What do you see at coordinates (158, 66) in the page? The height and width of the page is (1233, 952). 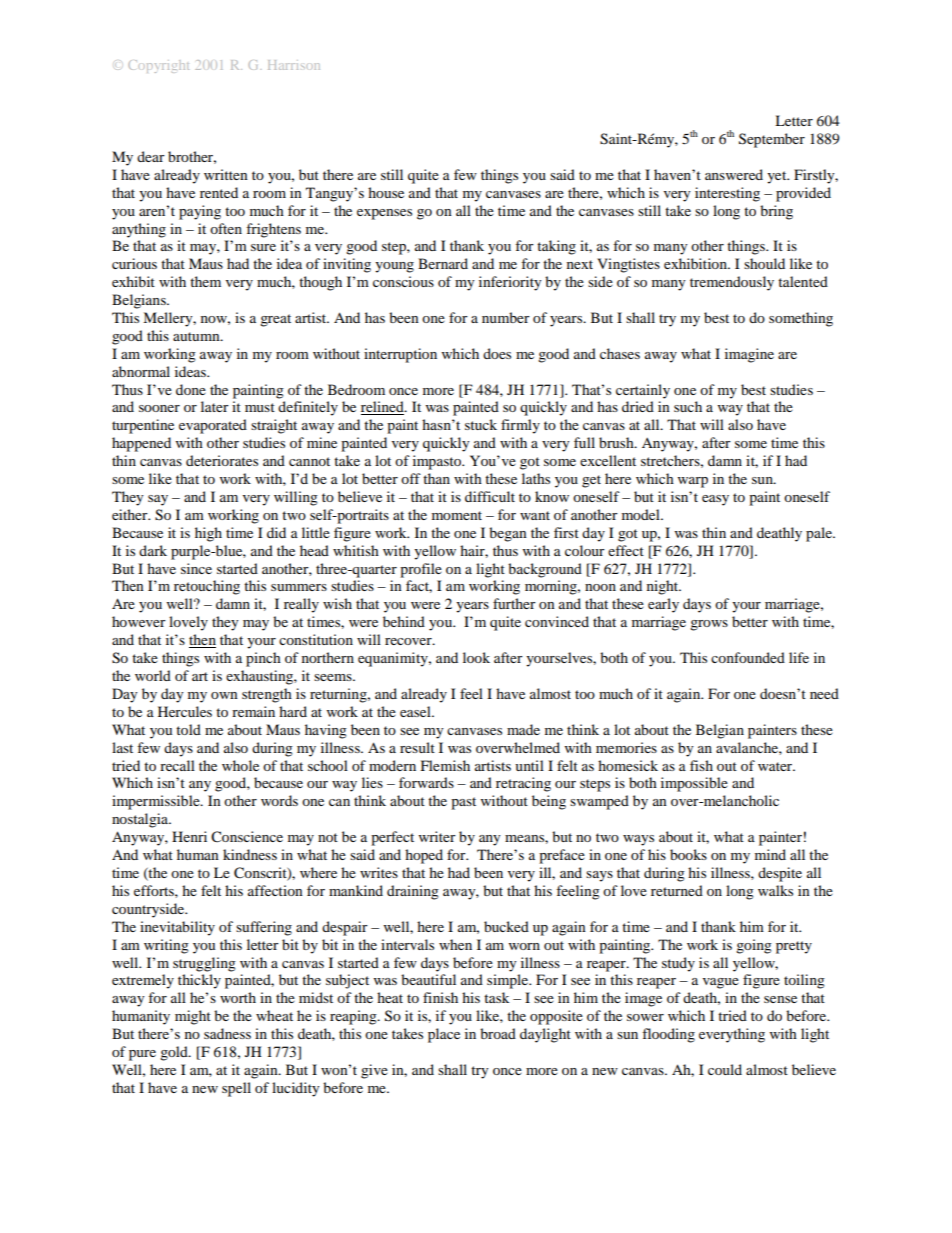 I see `Copyright` at bounding box center [158, 66].
